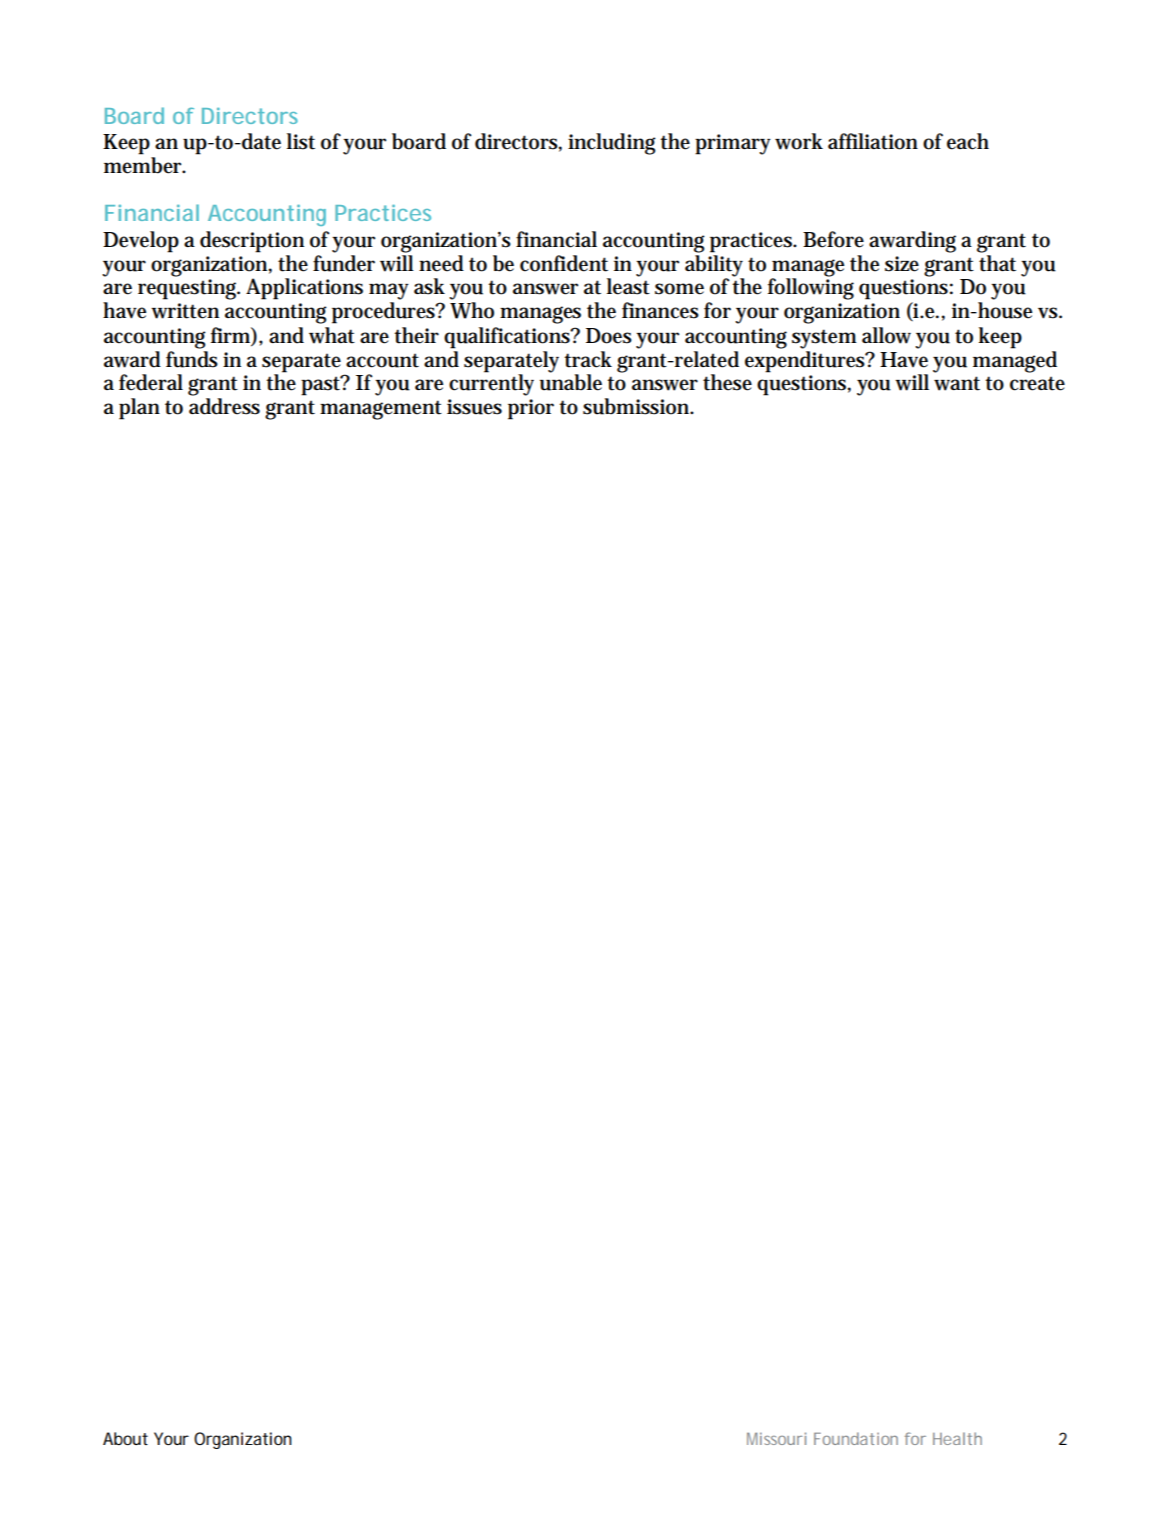 This image has width=1171, height=1516. Describe the element at coordinates (531, 409) in the image. I see `prior` at that location.
